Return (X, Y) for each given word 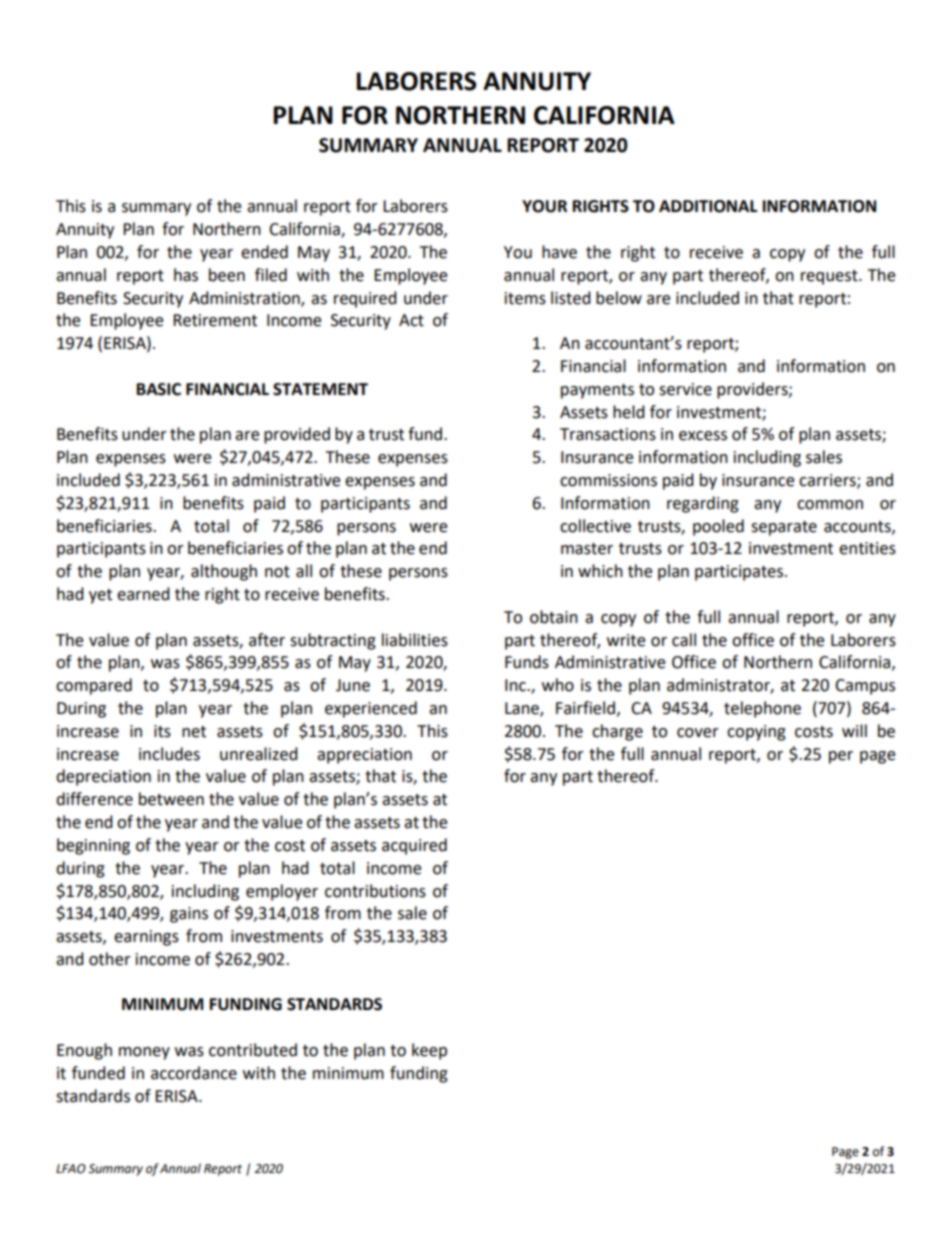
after (267, 640)
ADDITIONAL (708, 206)
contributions (375, 891)
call (684, 640)
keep (429, 1051)
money (144, 1053)
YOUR (544, 206)
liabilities (415, 640)
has (186, 275)
